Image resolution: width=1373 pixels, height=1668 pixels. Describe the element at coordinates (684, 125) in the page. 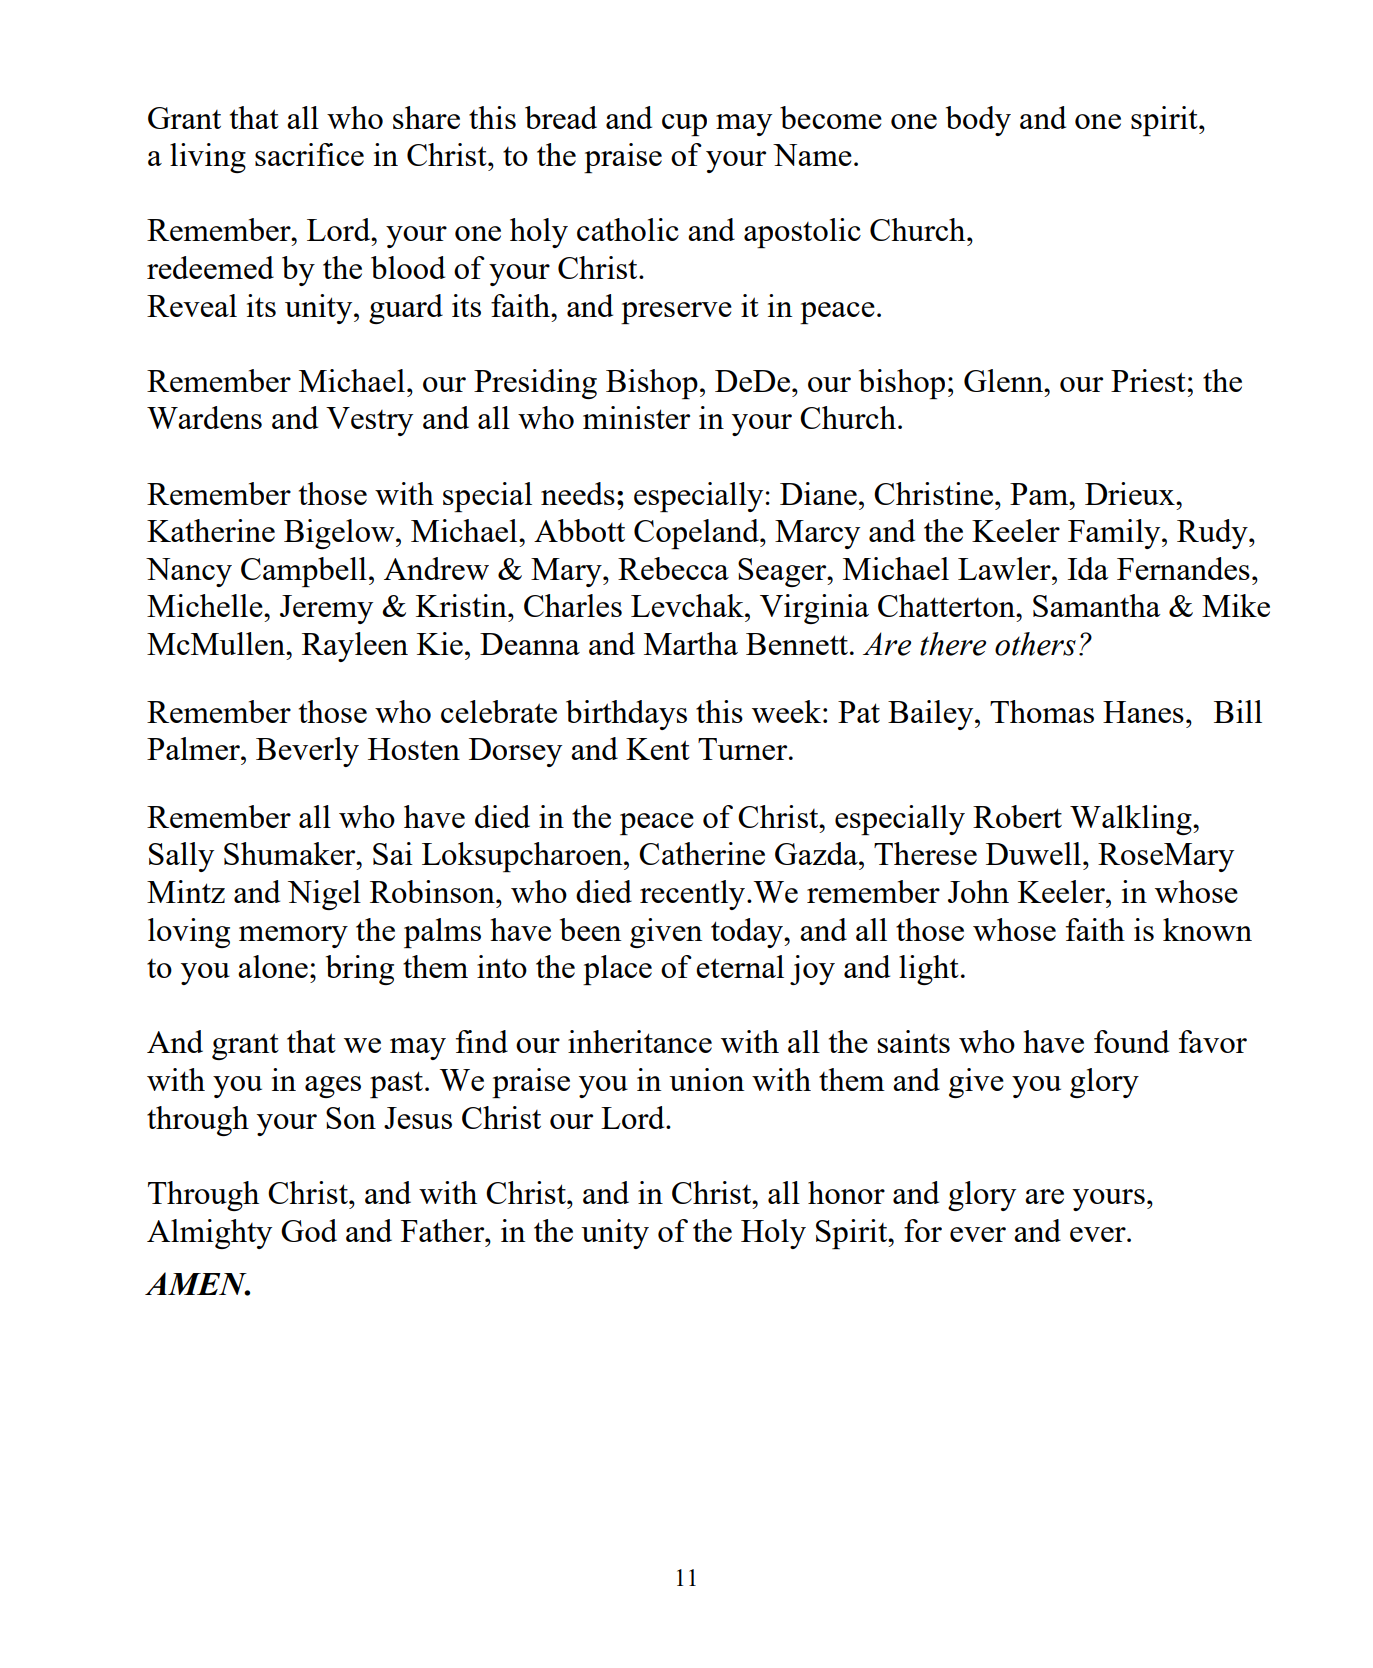

I see `cup` at that location.
